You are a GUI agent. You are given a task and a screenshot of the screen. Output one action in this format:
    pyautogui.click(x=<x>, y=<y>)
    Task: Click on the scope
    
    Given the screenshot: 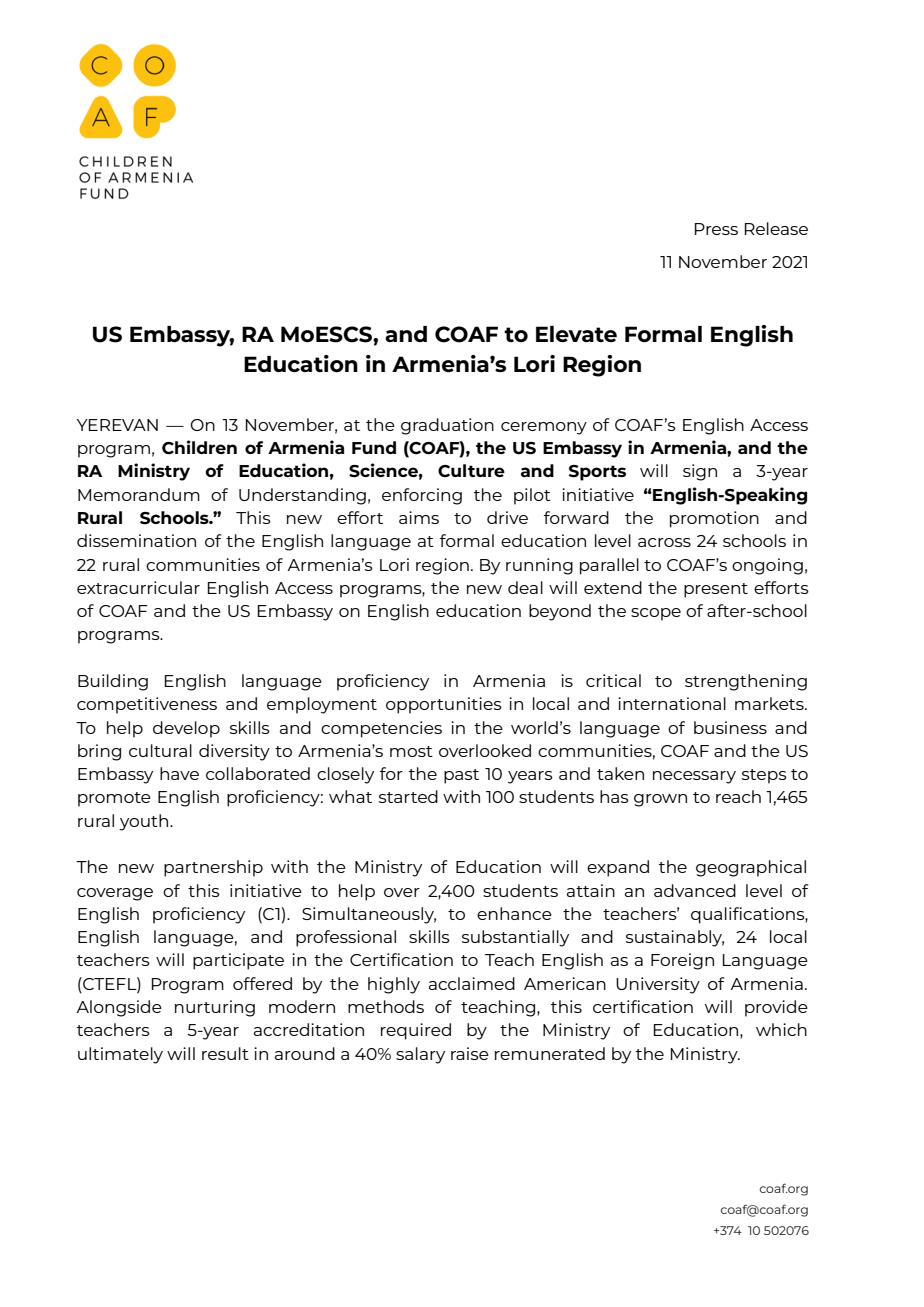 What is the action you would take?
    pyautogui.click(x=656, y=614)
